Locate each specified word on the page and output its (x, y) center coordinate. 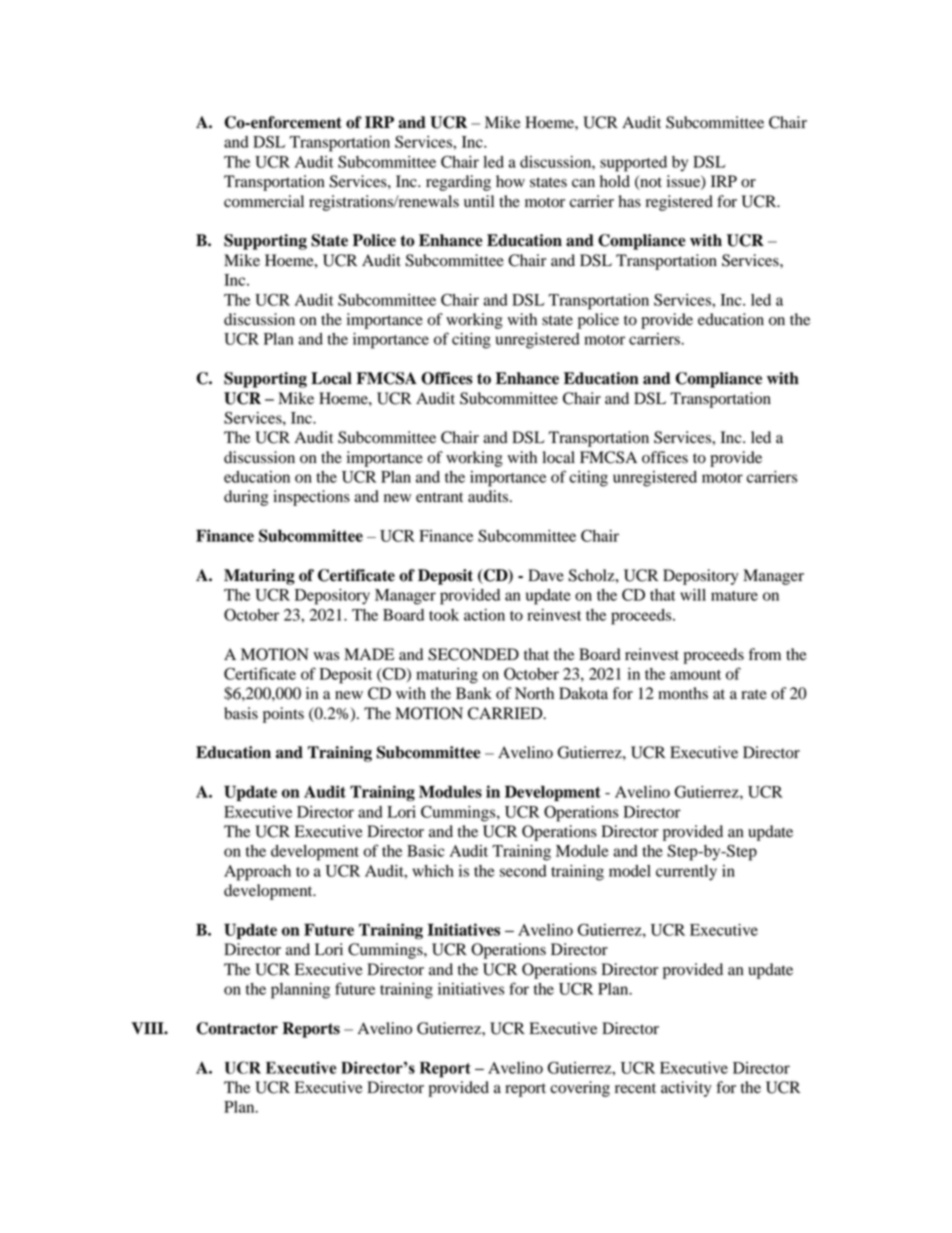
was (326, 656)
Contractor (237, 1028)
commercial (264, 201)
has (629, 201)
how (510, 181)
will (693, 595)
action (484, 615)
